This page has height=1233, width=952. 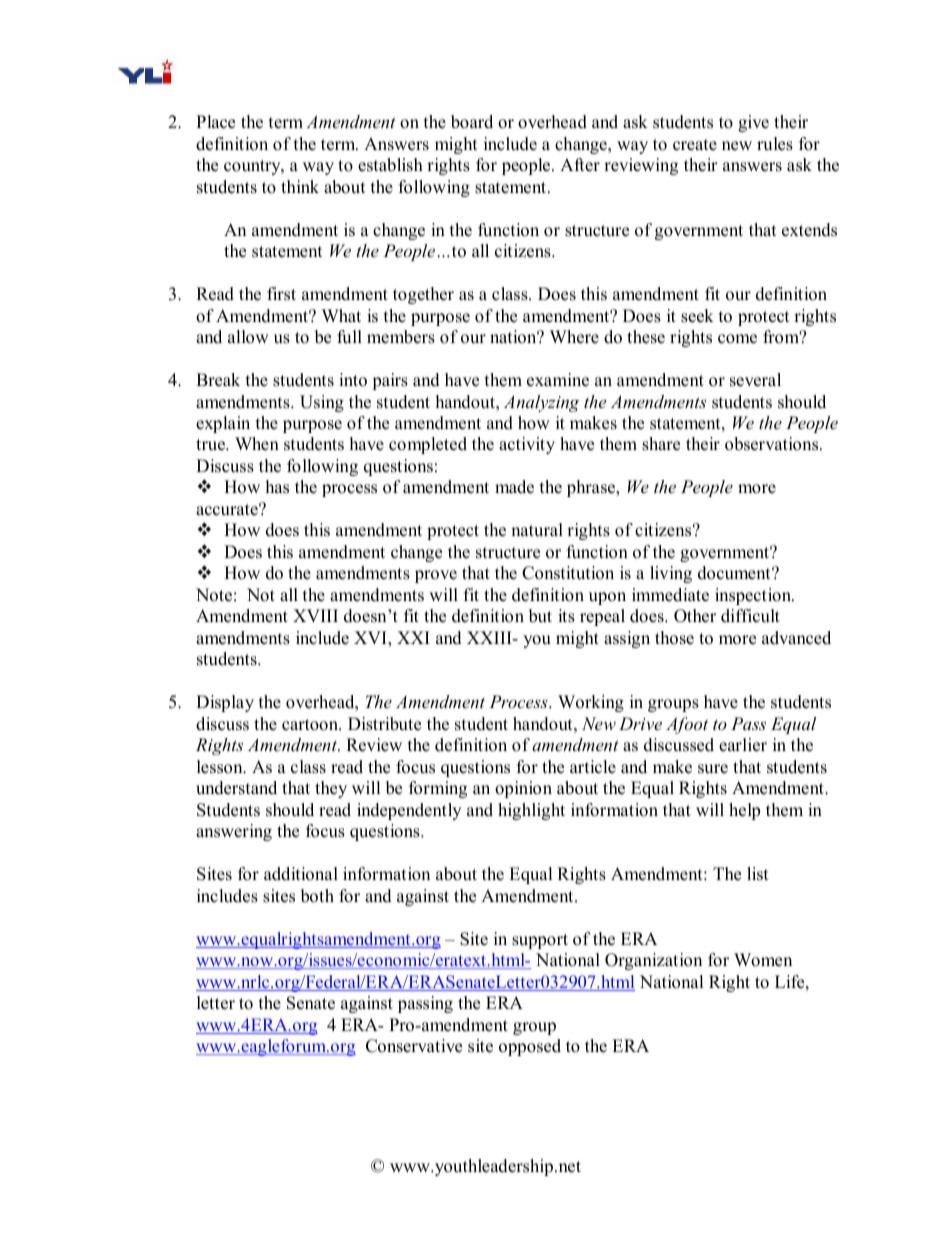 I want to click on several, so click(x=755, y=380).
